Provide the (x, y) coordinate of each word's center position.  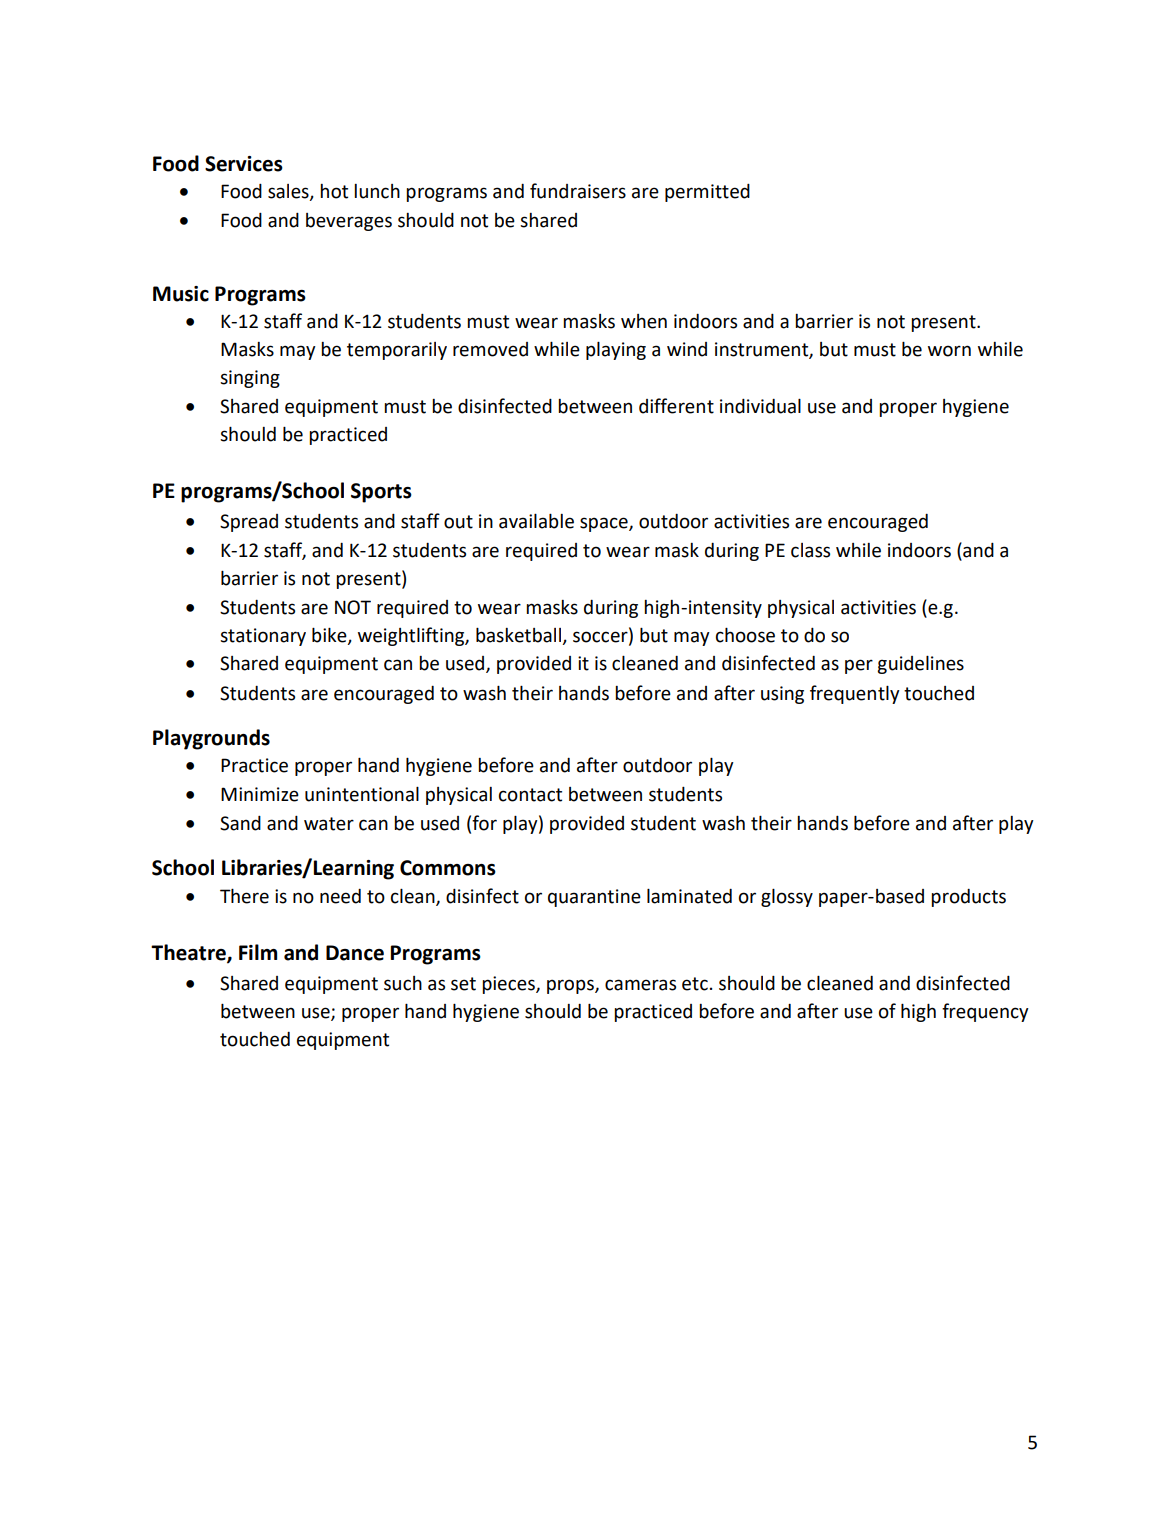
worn (949, 351)
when (644, 321)
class (810, 550)
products (968, 898)
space (605, 524)
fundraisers (578, 191)
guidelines (920, 665)
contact (530, 795)
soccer (601, 636)
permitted (707, 193)
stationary (263, 637)
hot (334, 191)
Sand (240, 823)
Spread (249, 523)
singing (250, 379)
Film (258, 952)
